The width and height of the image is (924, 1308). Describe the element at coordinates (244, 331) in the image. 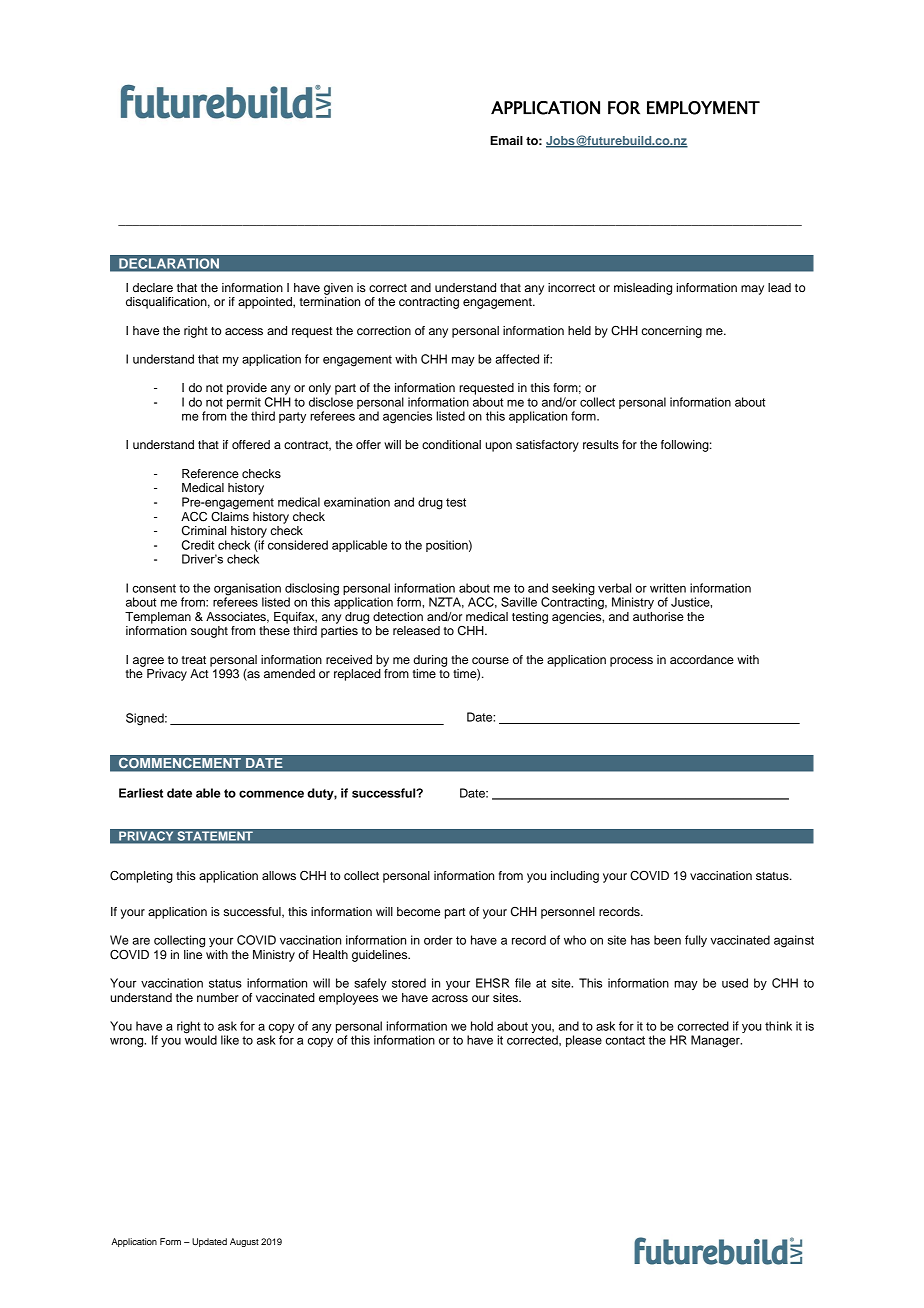

I see `access` at that location.
